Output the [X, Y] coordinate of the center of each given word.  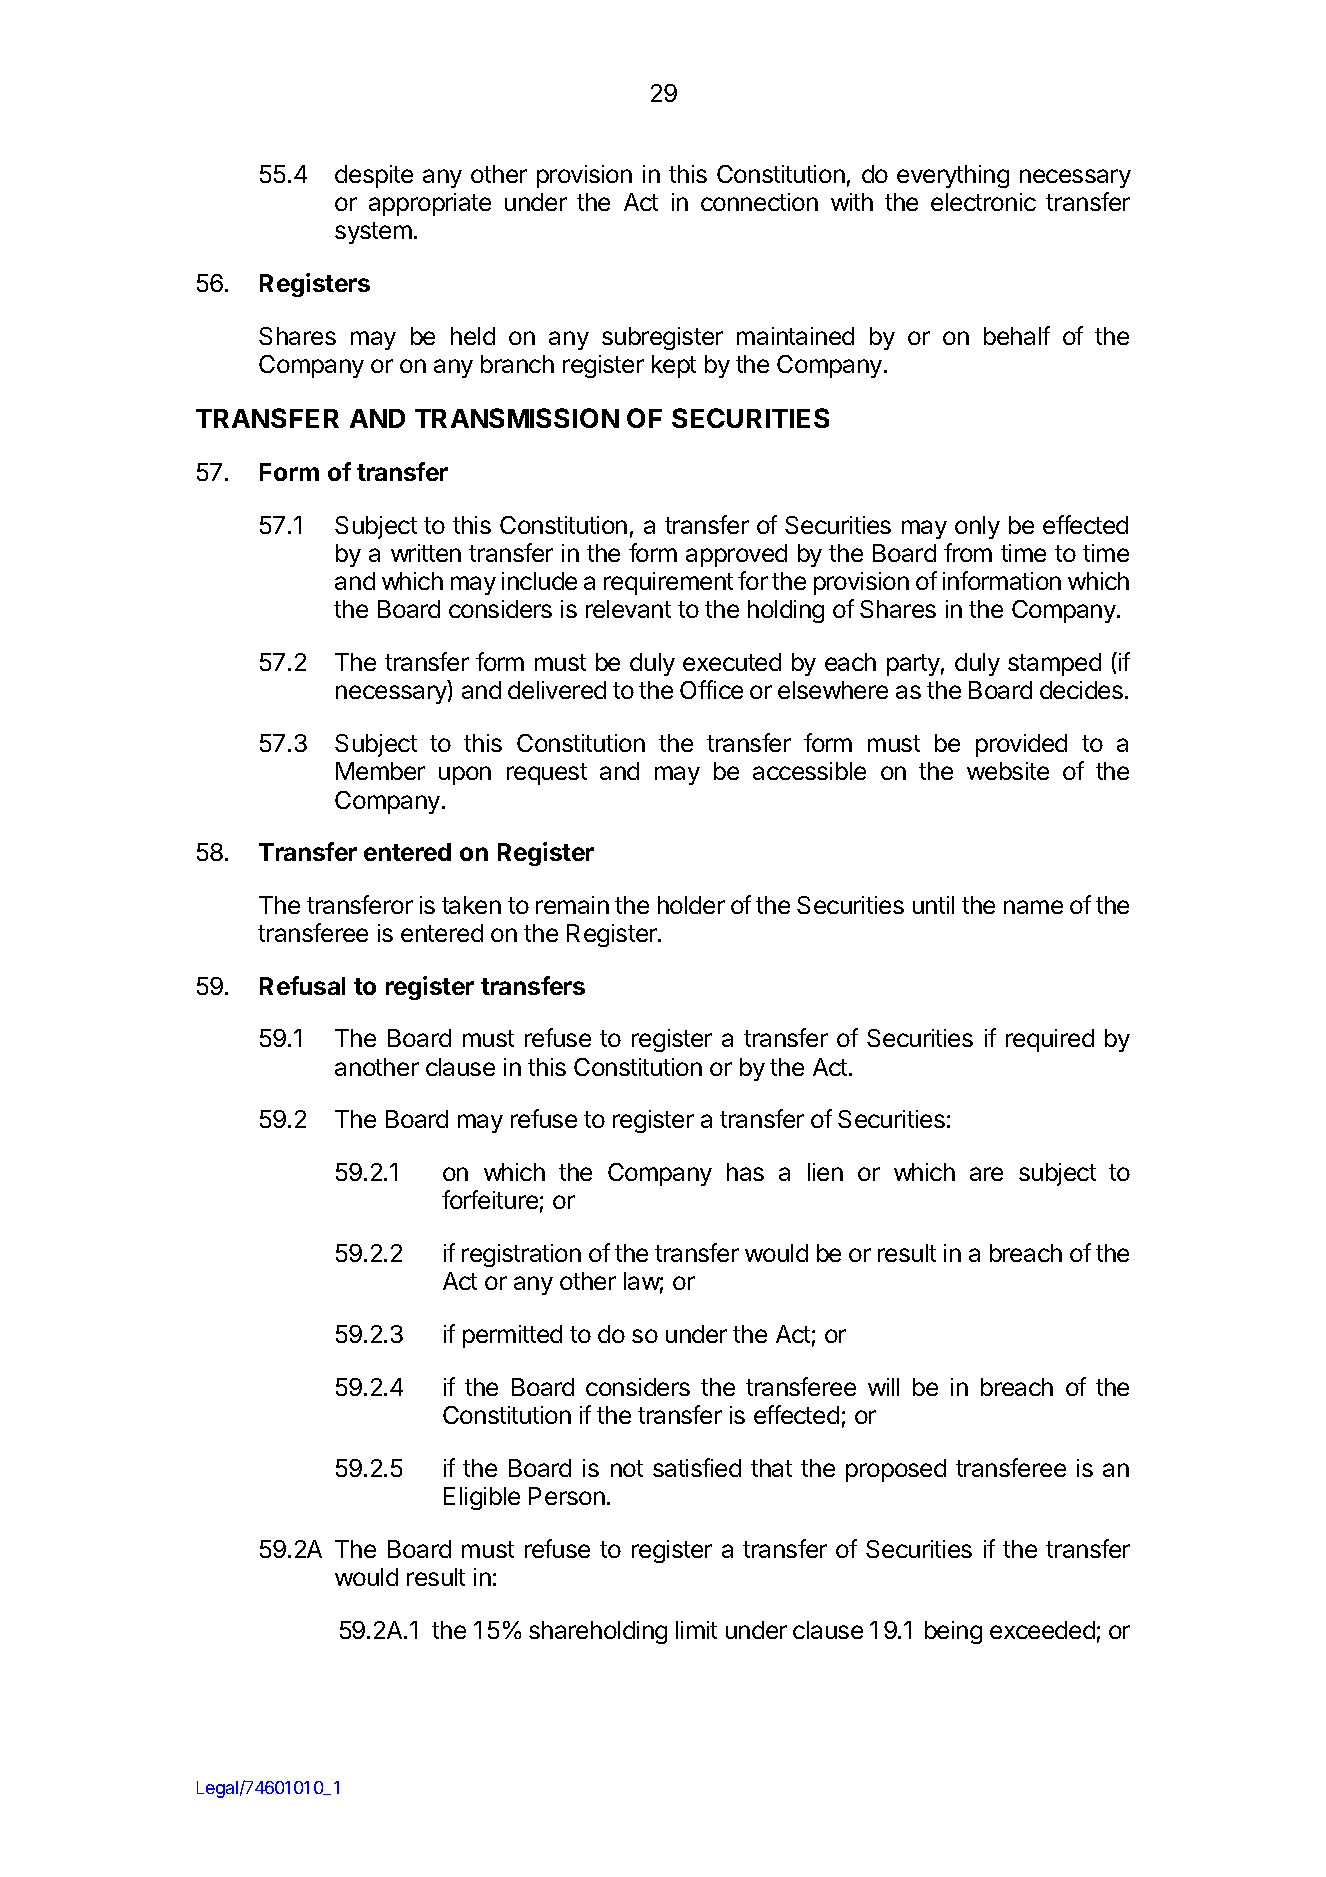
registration [521, 1255]
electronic [983, 202]
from [968, 552]
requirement [668, 583]
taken [471, 905]
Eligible [482, 1498]
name [1033, 907]
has [745, 1172]
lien [825, 1172]
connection [759, 202]
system [373, 233]
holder [691, 905]
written [426, 553]
